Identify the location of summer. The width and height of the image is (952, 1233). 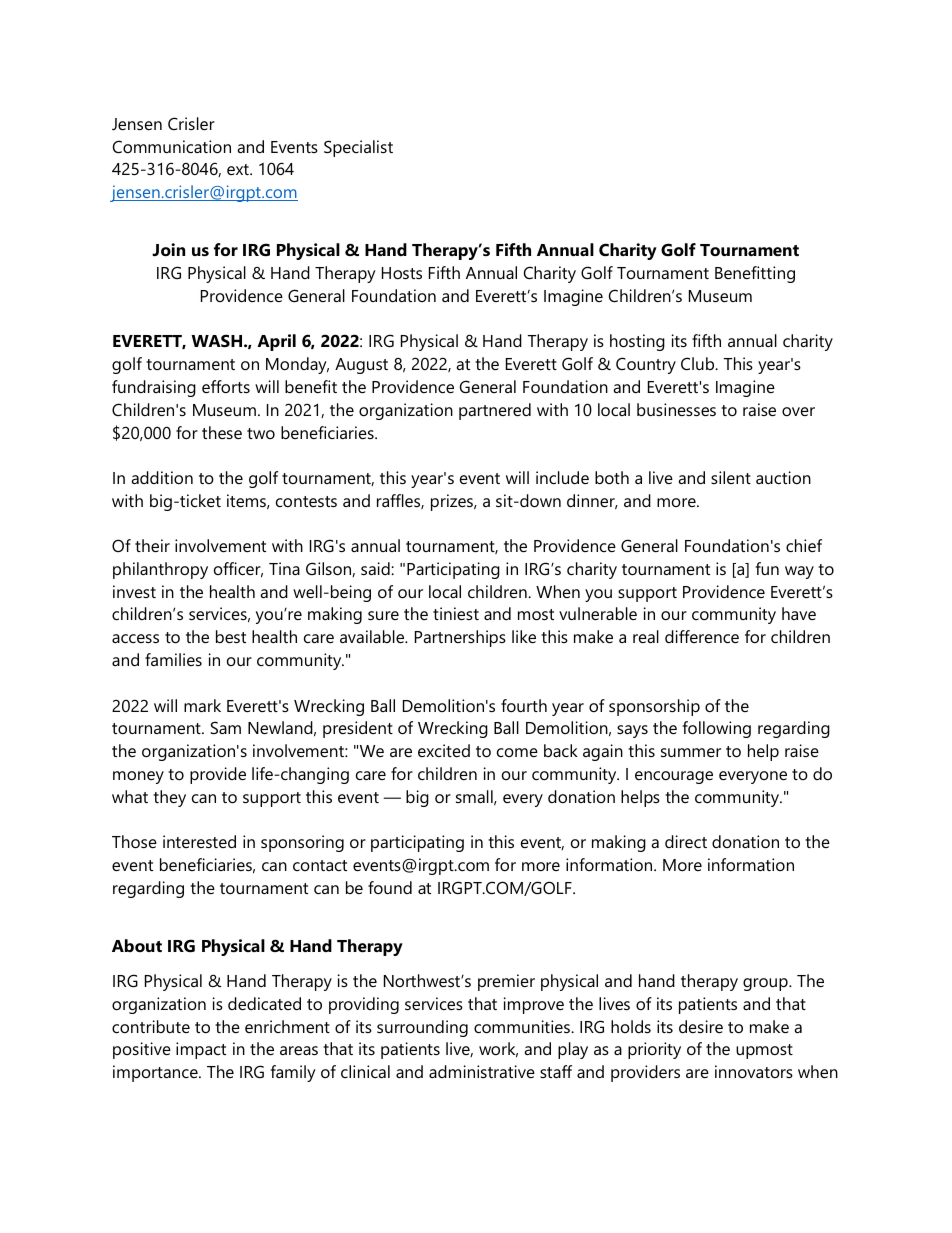
(691, 752).
